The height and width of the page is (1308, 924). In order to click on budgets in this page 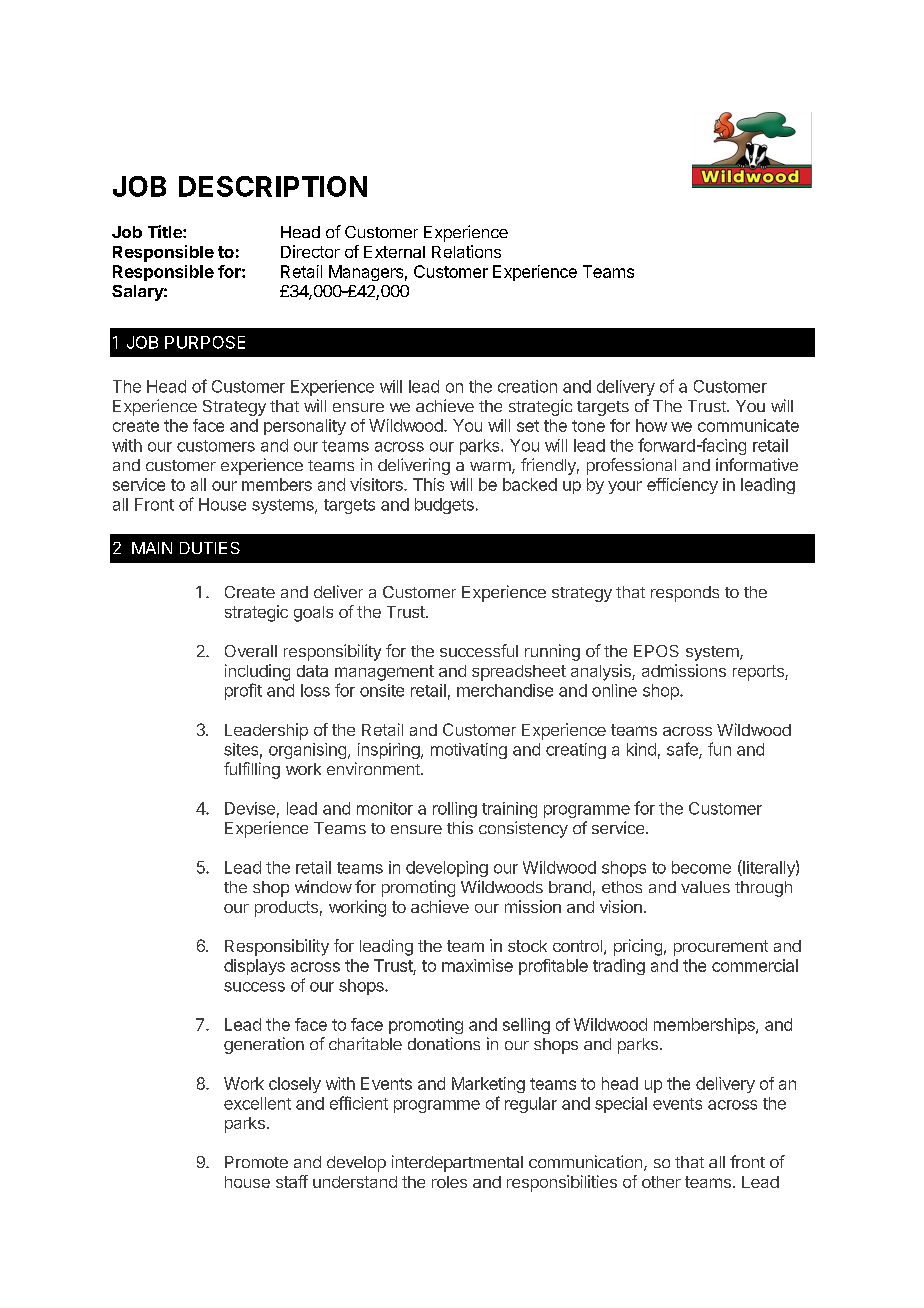, I will do `click(444, 506)`.
